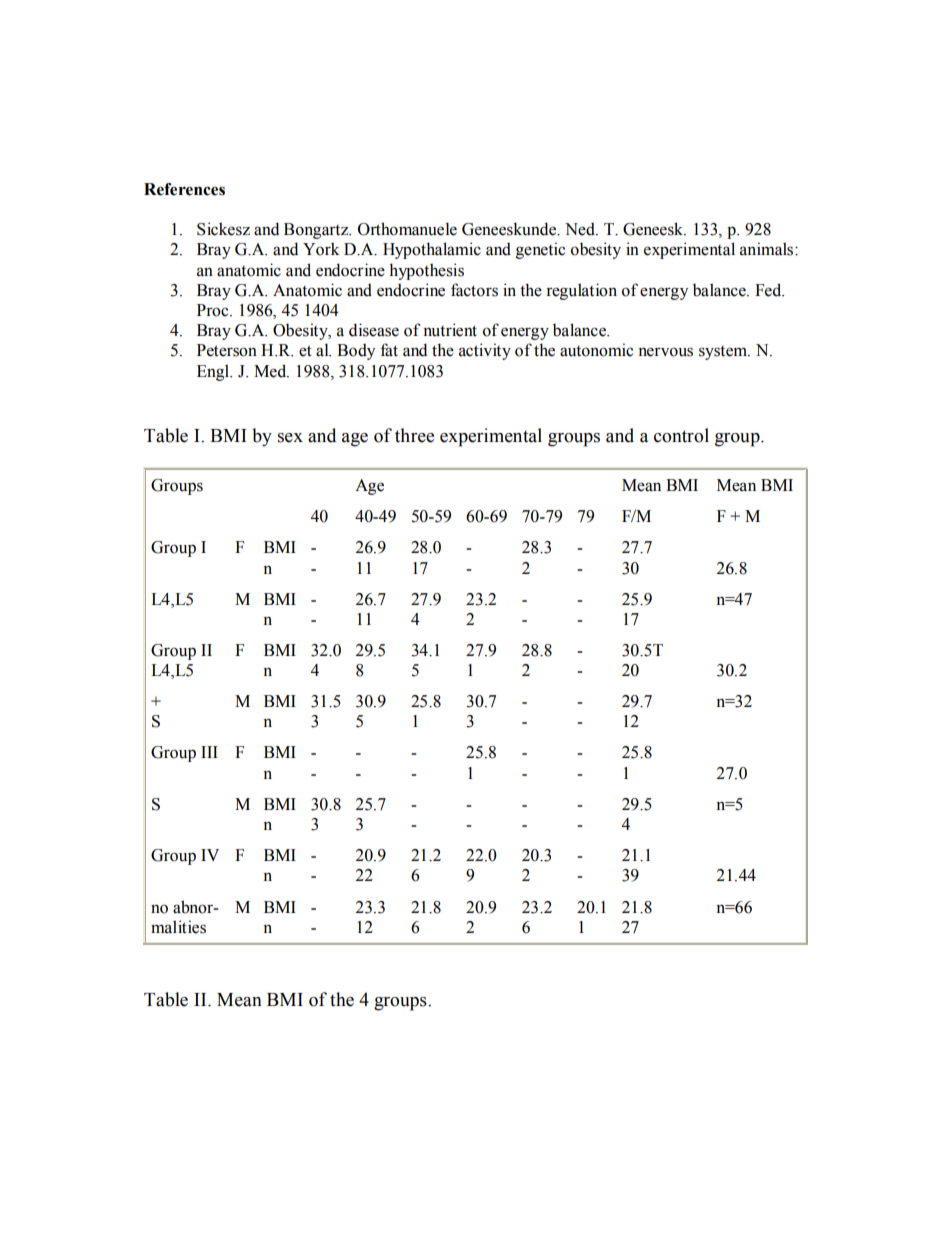 The height and width of the image is (1233, 952). What do you see at coordinates (209, 752) in the image?
I see `III` at bounding box center [209, 752].
